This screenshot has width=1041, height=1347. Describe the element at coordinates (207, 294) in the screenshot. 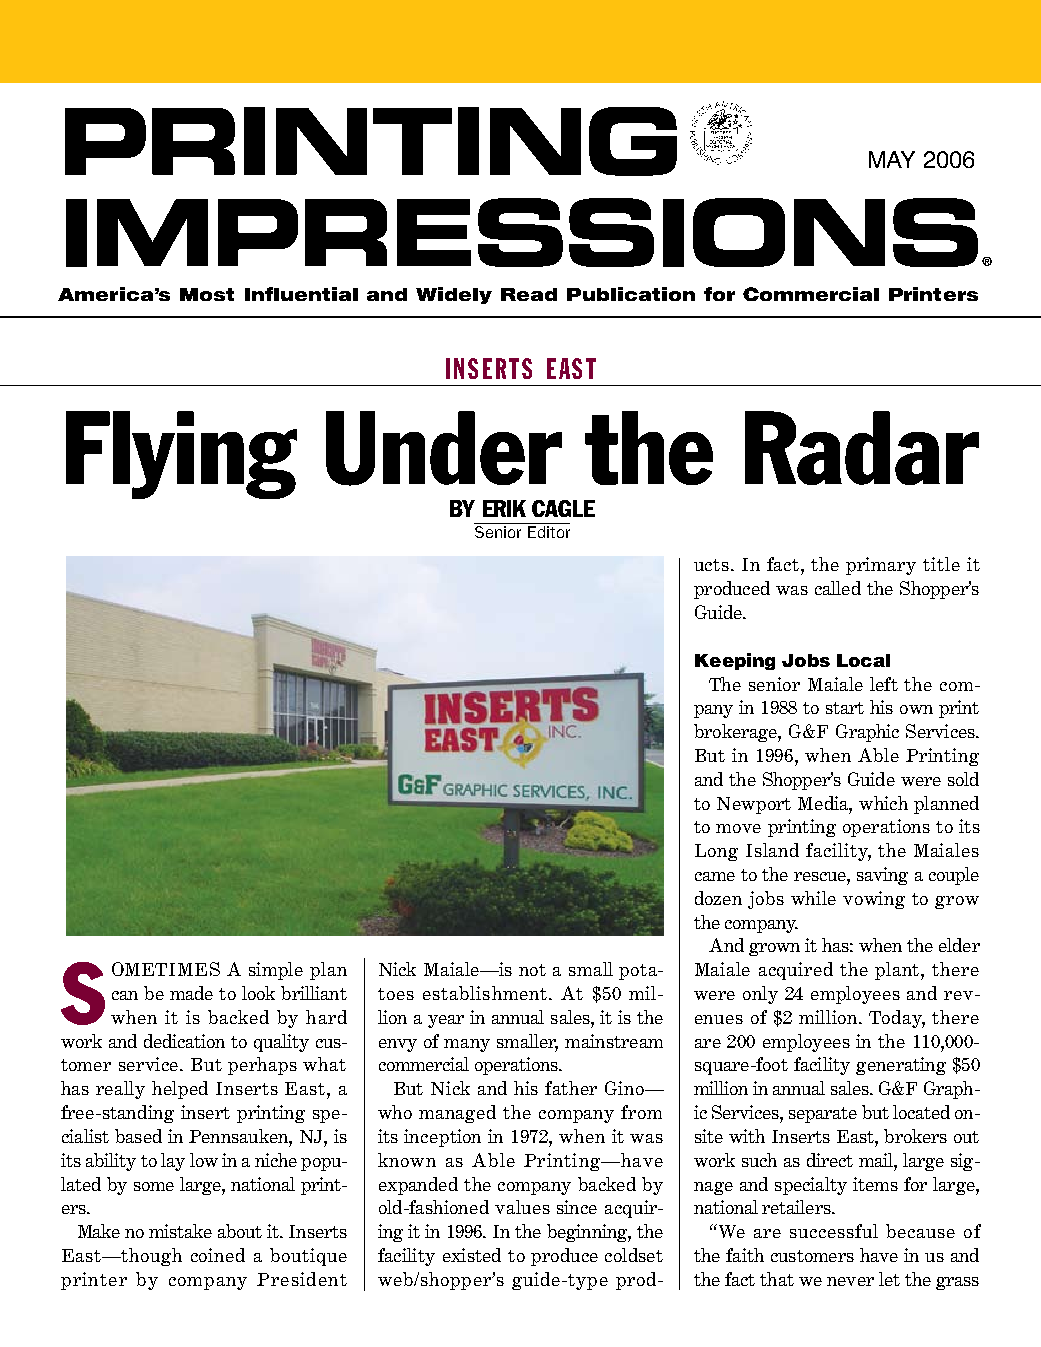

I see `Most` at that location.
